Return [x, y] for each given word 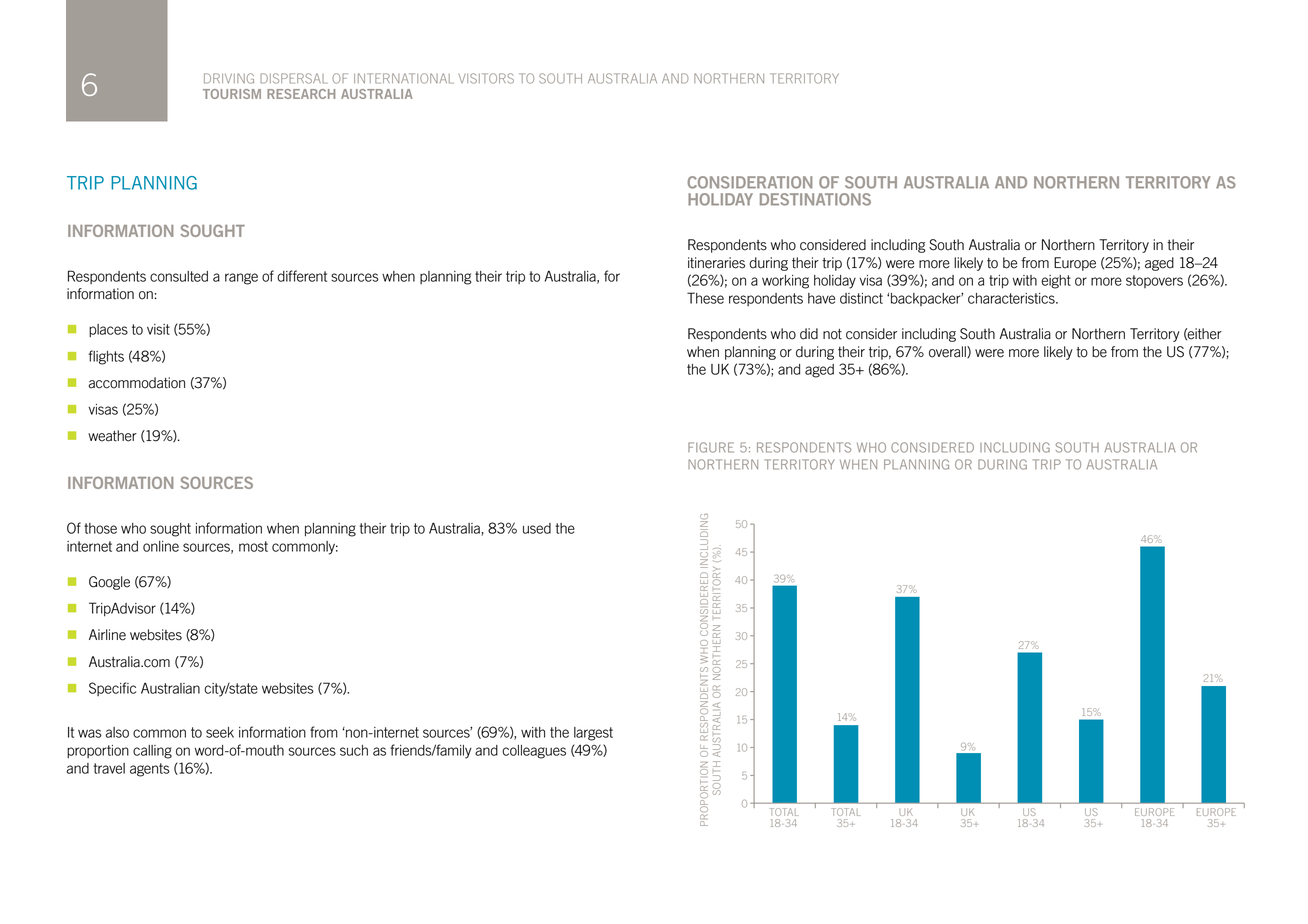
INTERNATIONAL [404, 78]
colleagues [534, 752]
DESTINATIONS [815, 199]
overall [948, 352]
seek [220, 732]
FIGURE [711, 447]
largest [593, 734]
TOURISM [232, 94]
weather [112, 436]
